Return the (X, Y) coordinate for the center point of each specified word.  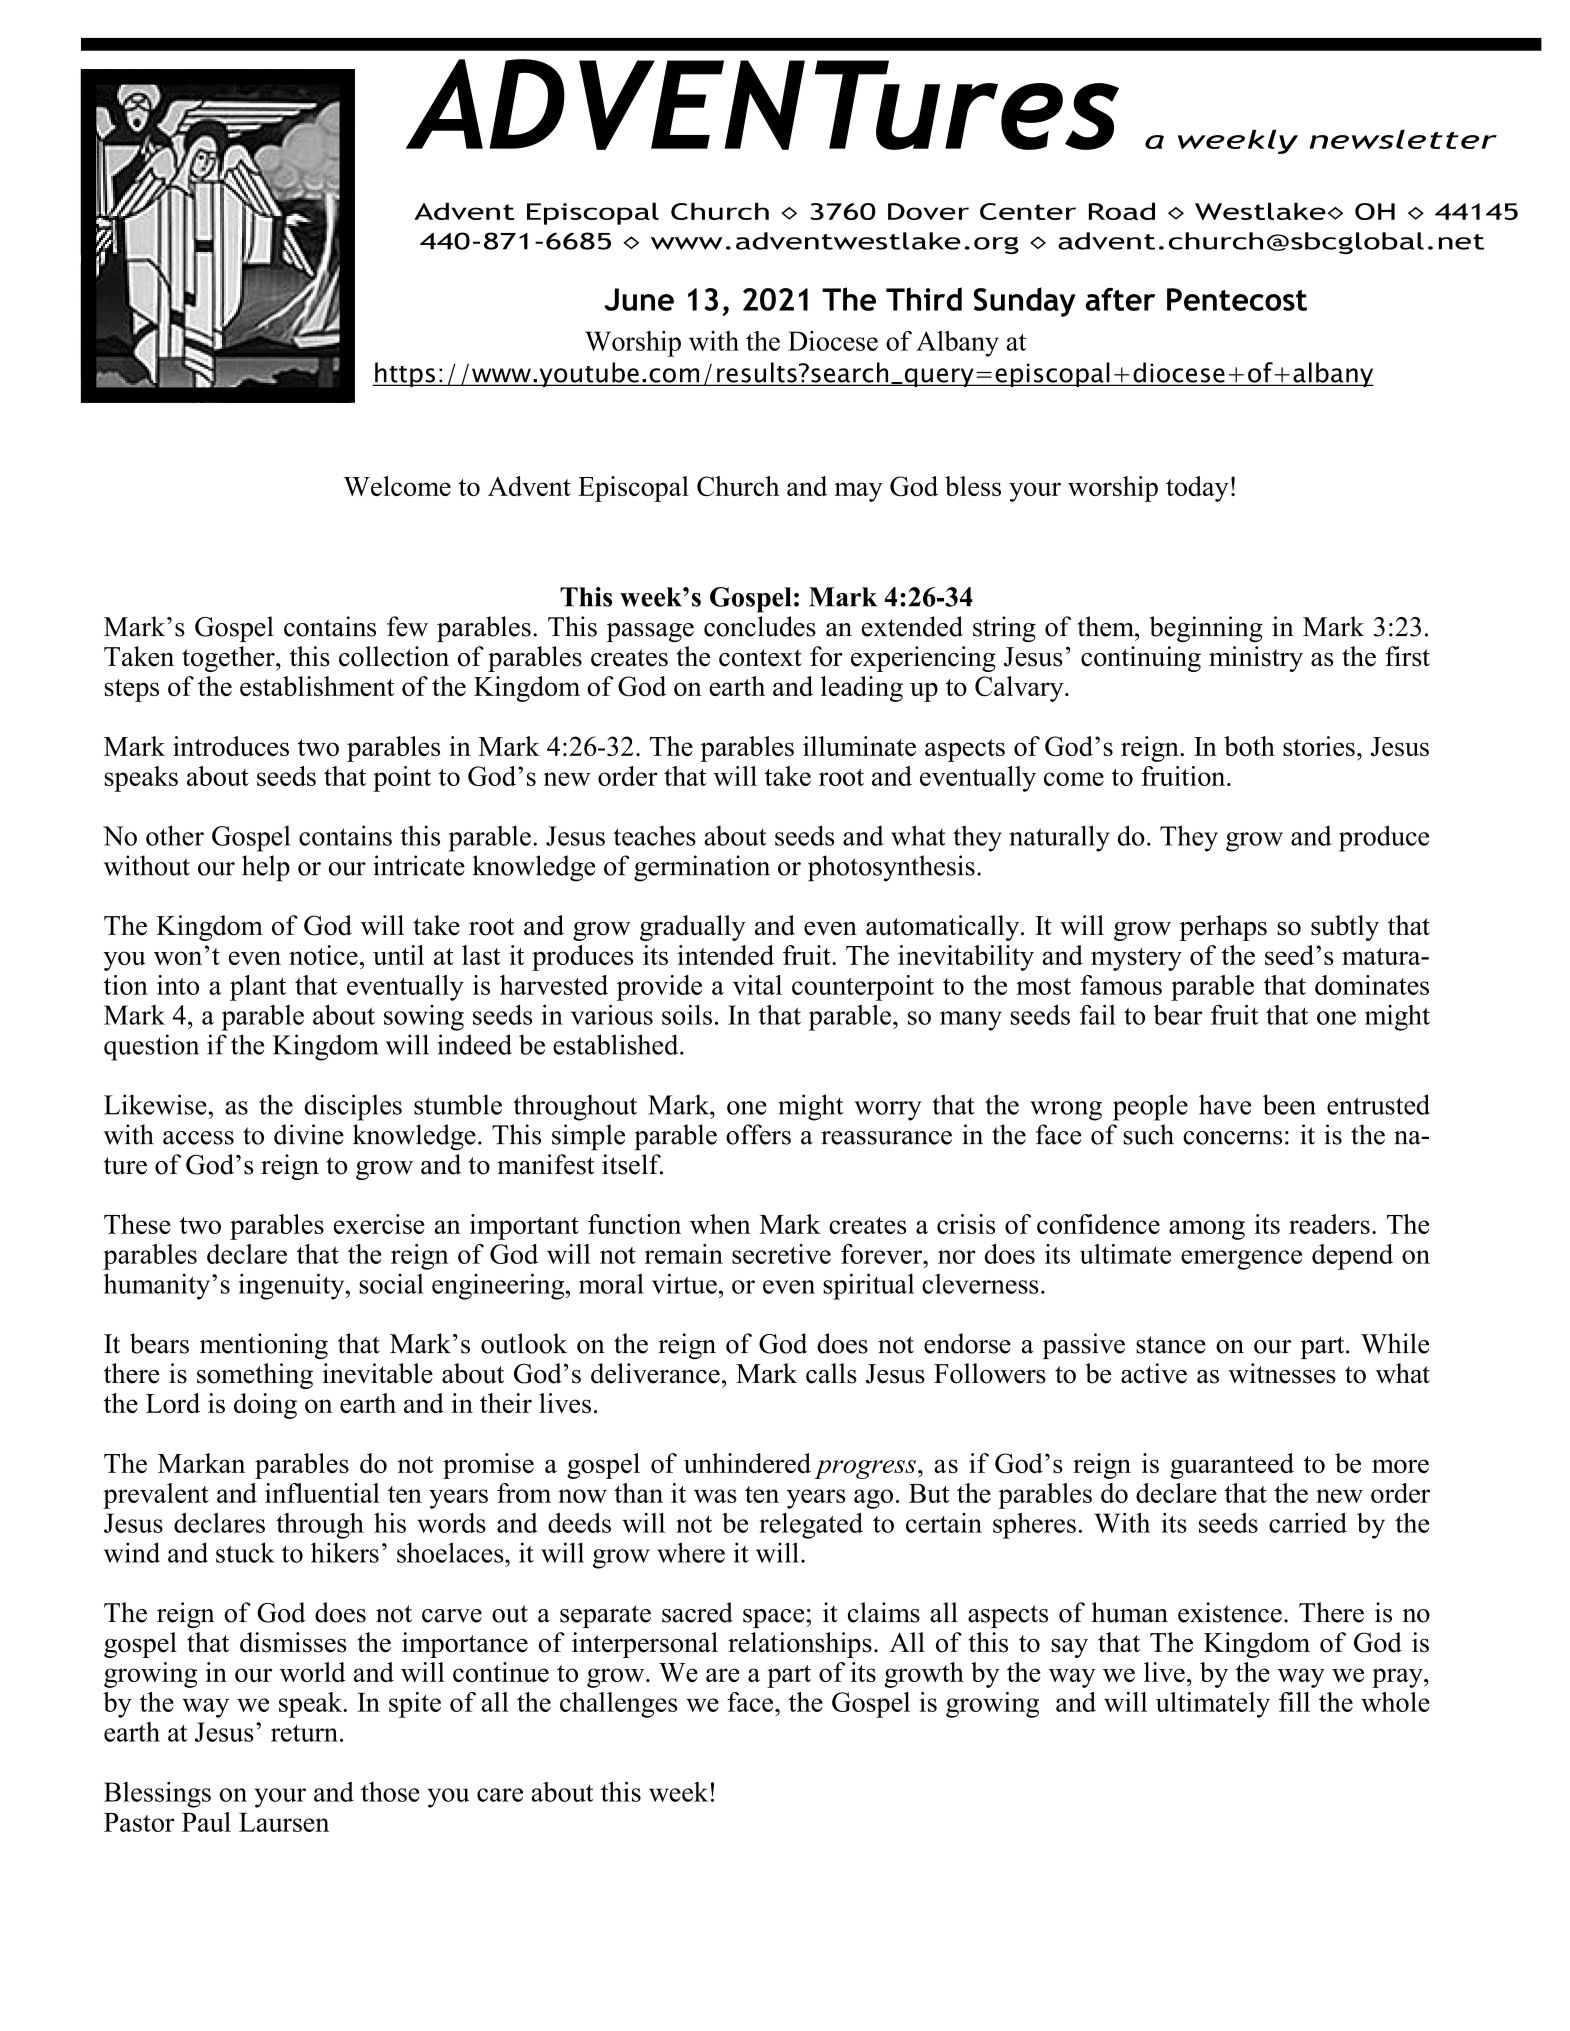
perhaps (1223, 928)
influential (322, 1493)
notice (323, 955)
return (304, 1733)
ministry (1256, 659)
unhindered (747, 1463)
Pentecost (1237, 299)
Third (924, 299)
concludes (760, 626)
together (229, 659)
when (720, 1224)
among (1207, 1230)
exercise (379, 1224)
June (639, 299)
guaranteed (1232, 1466)
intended (725, 955)
